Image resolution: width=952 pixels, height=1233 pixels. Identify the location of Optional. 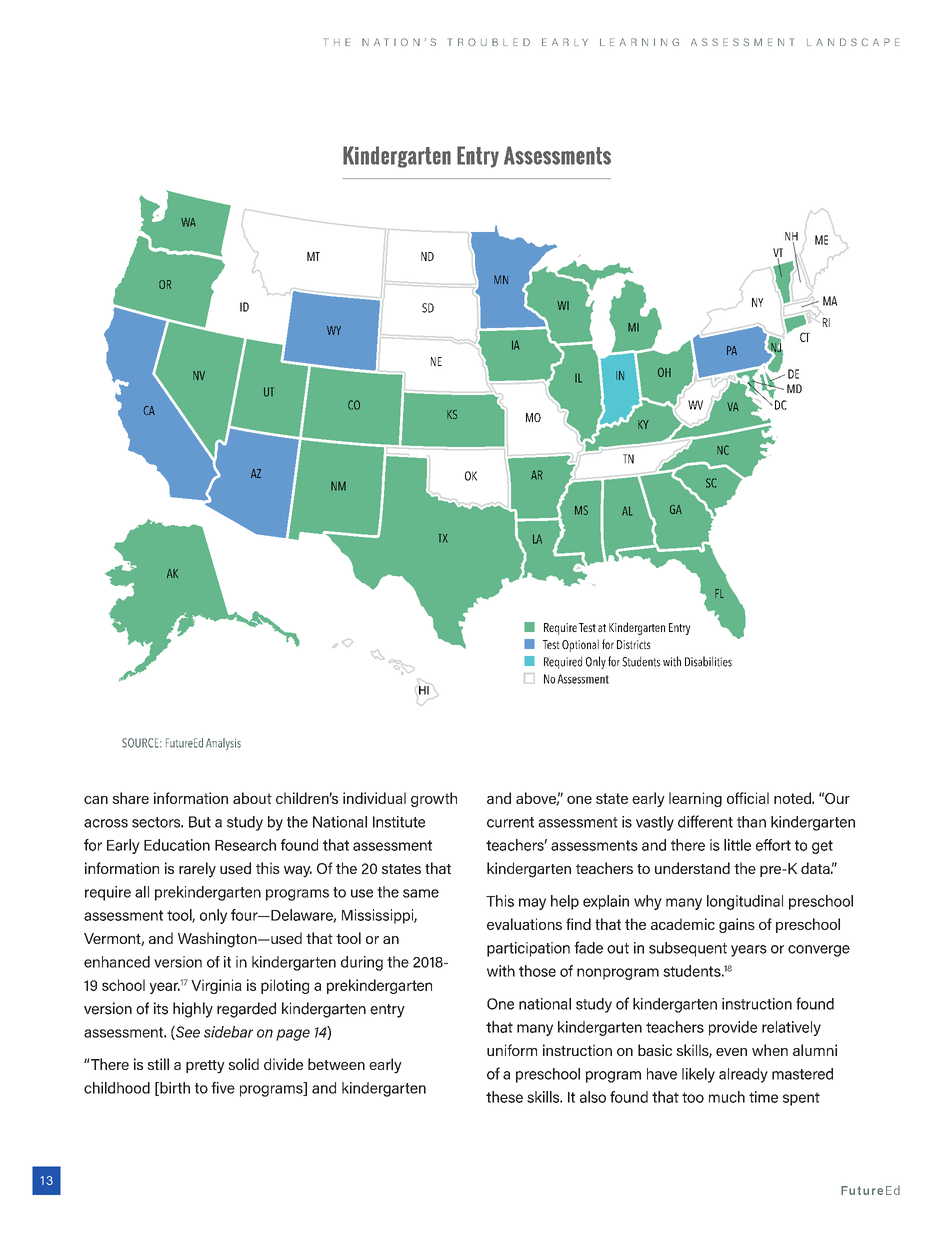
(580, 645).
